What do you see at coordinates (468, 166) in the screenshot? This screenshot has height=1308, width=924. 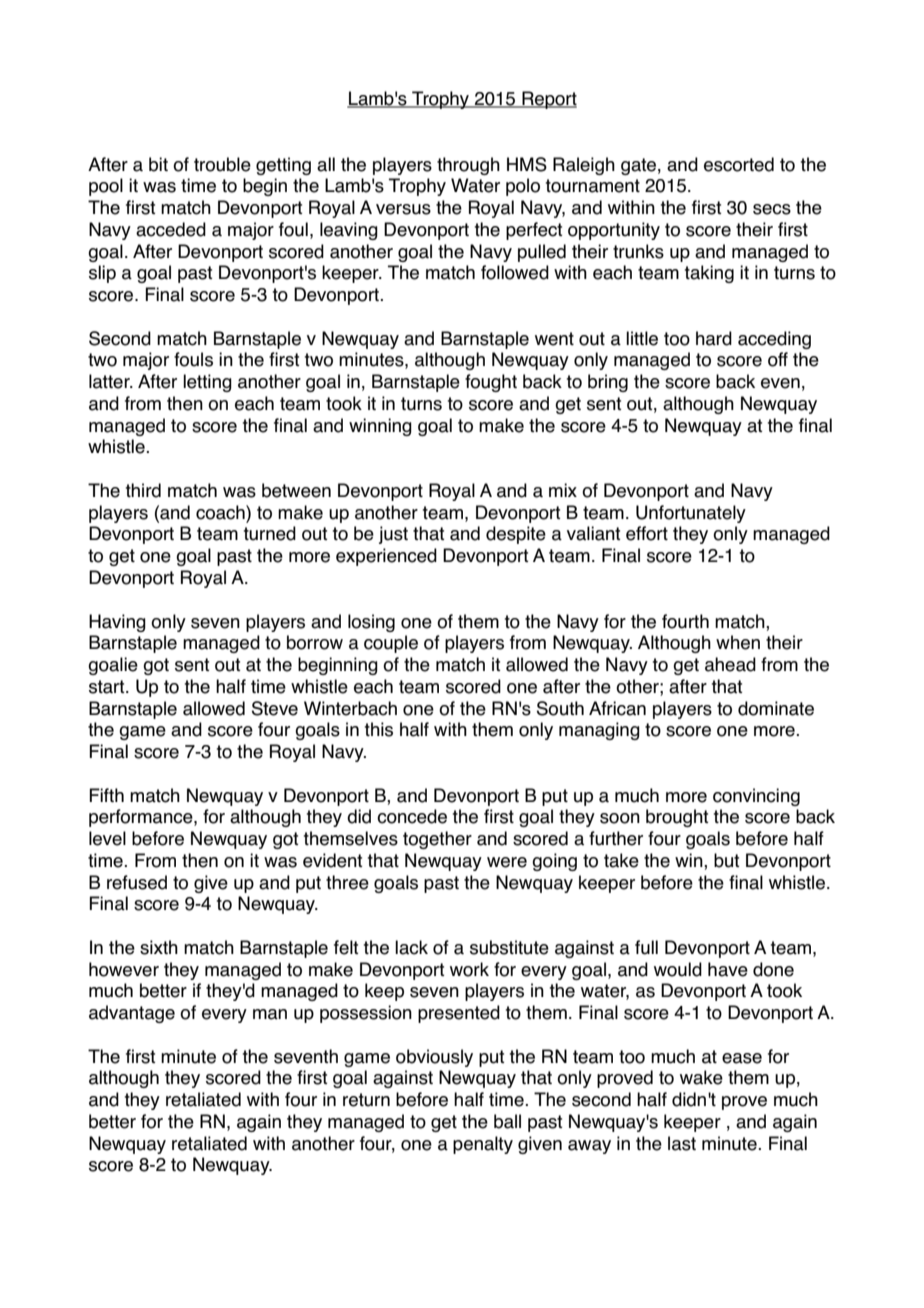 I see `through` at bounding box center [468, 166].
